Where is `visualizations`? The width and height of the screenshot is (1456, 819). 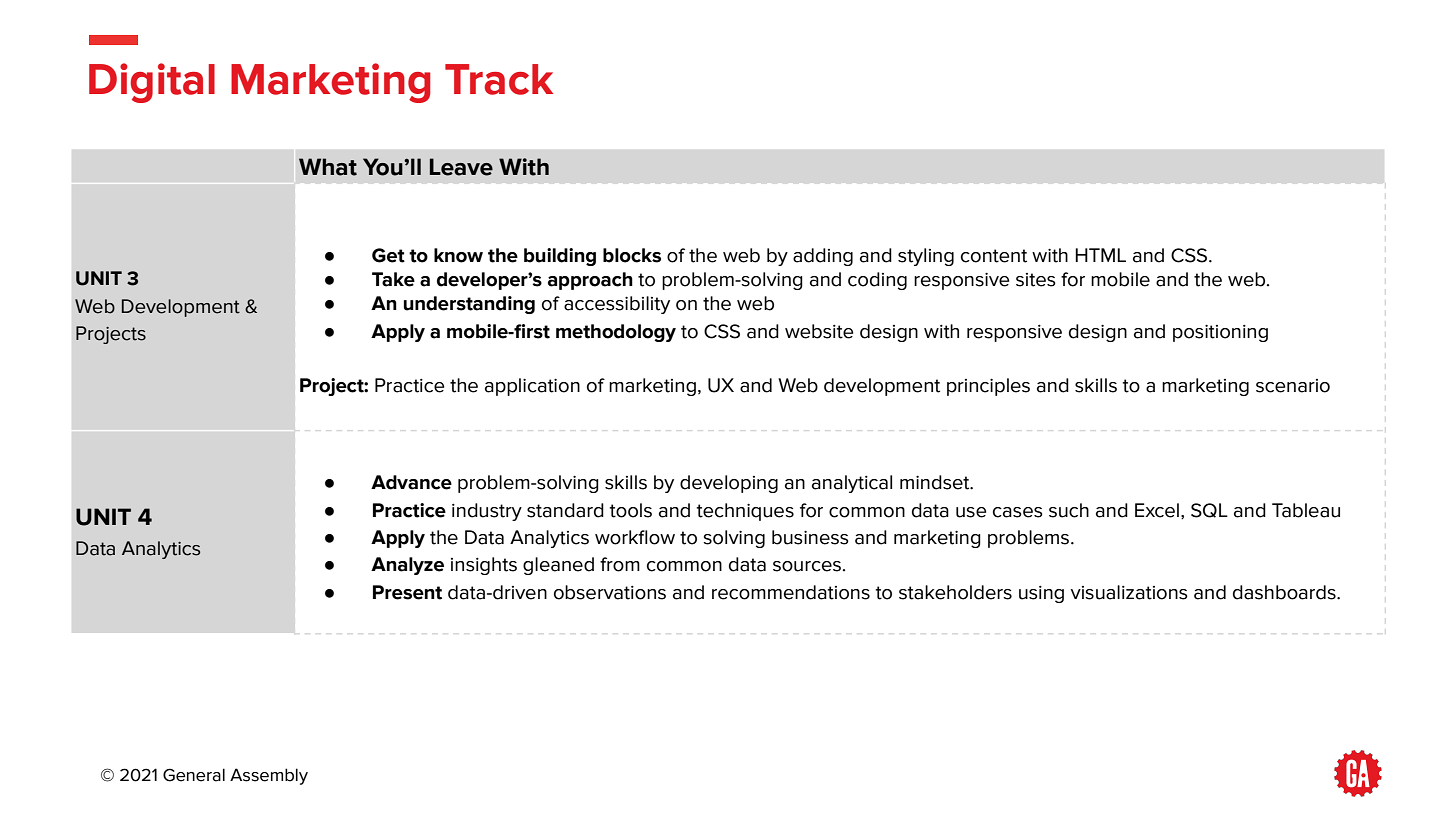 visualizations is located at coordinates (1129, 592).
